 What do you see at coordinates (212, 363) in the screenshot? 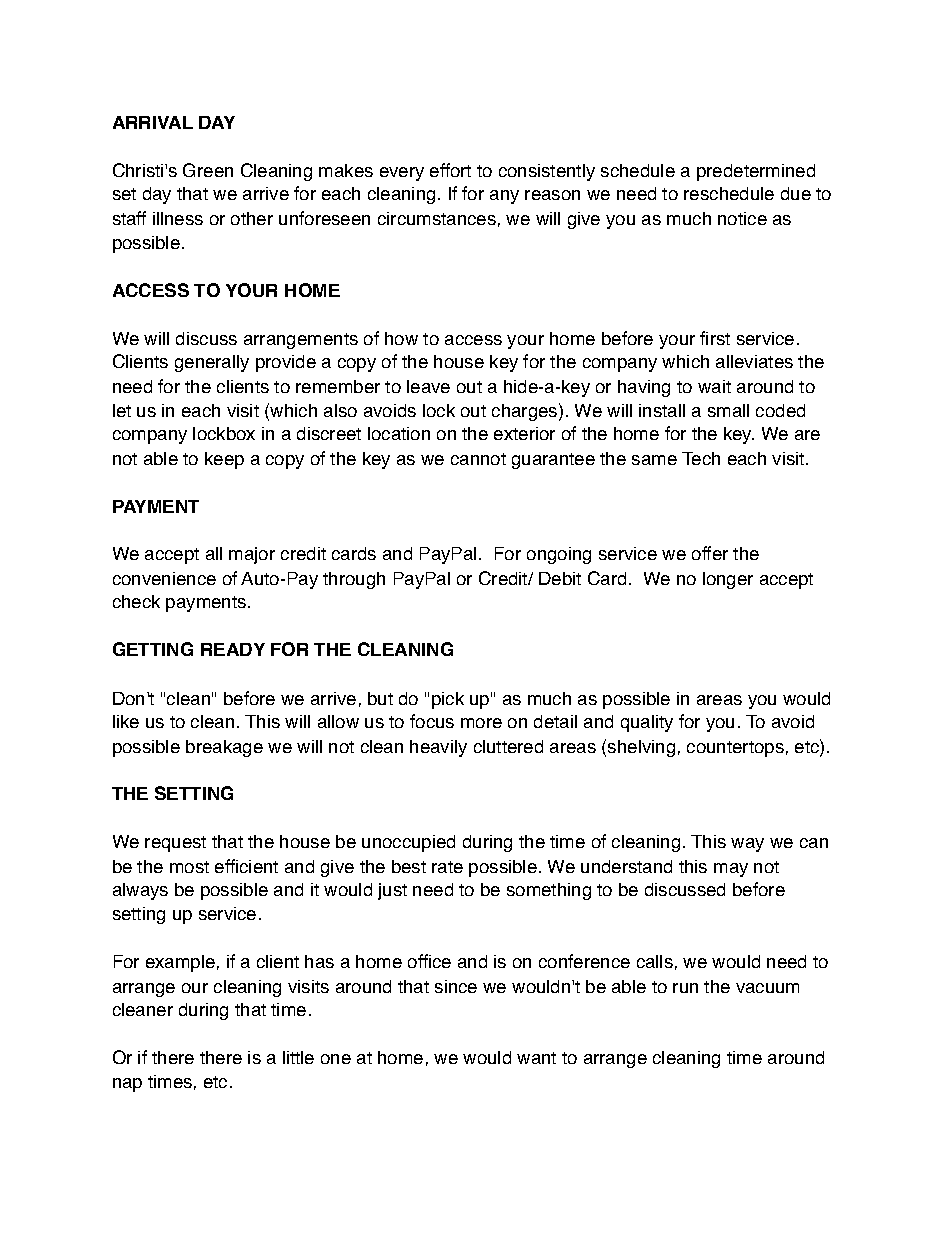
I see `generally` at bounding box center [212, 363].
